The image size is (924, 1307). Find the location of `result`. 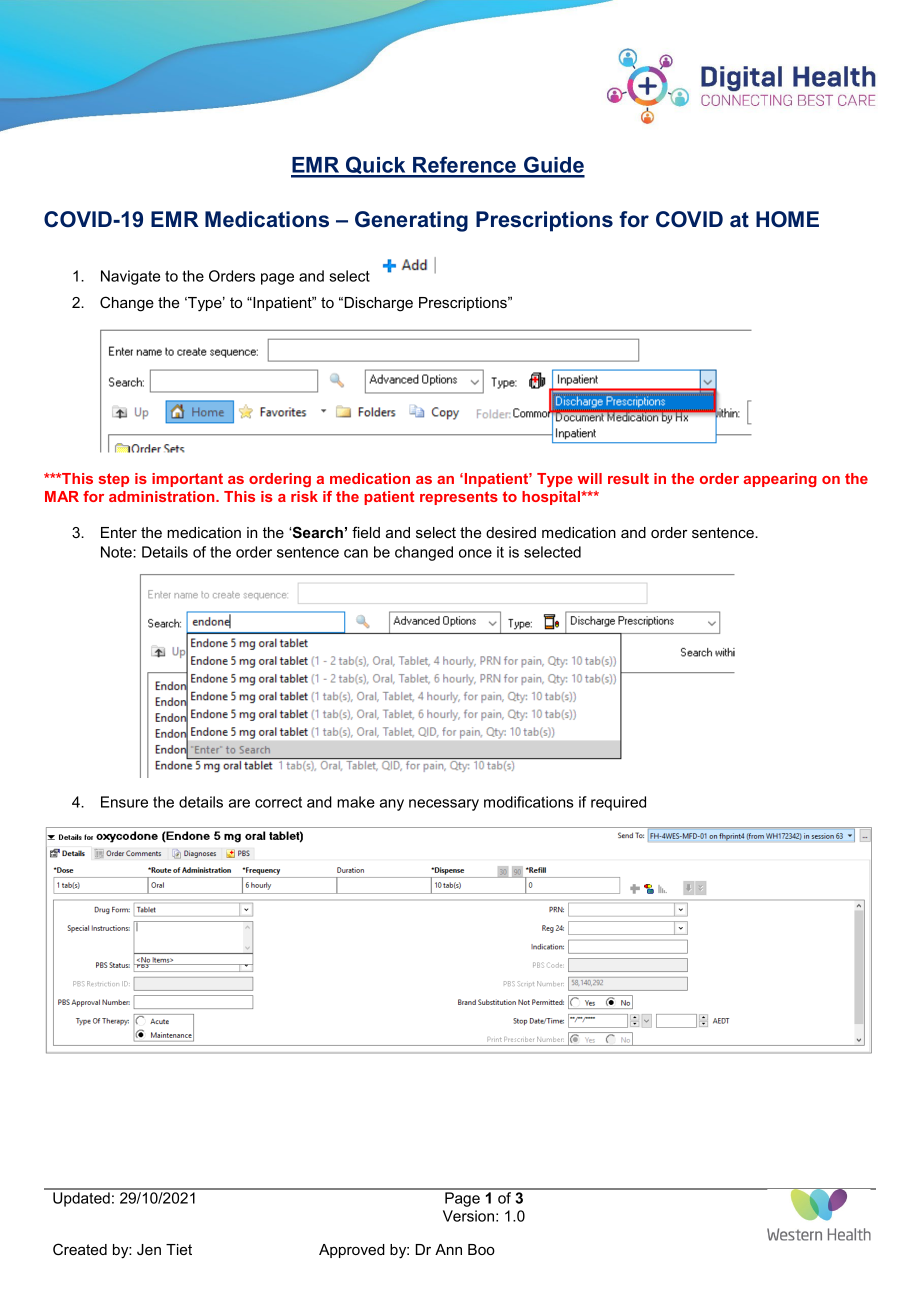

result is located at coordinates (628, 478).
